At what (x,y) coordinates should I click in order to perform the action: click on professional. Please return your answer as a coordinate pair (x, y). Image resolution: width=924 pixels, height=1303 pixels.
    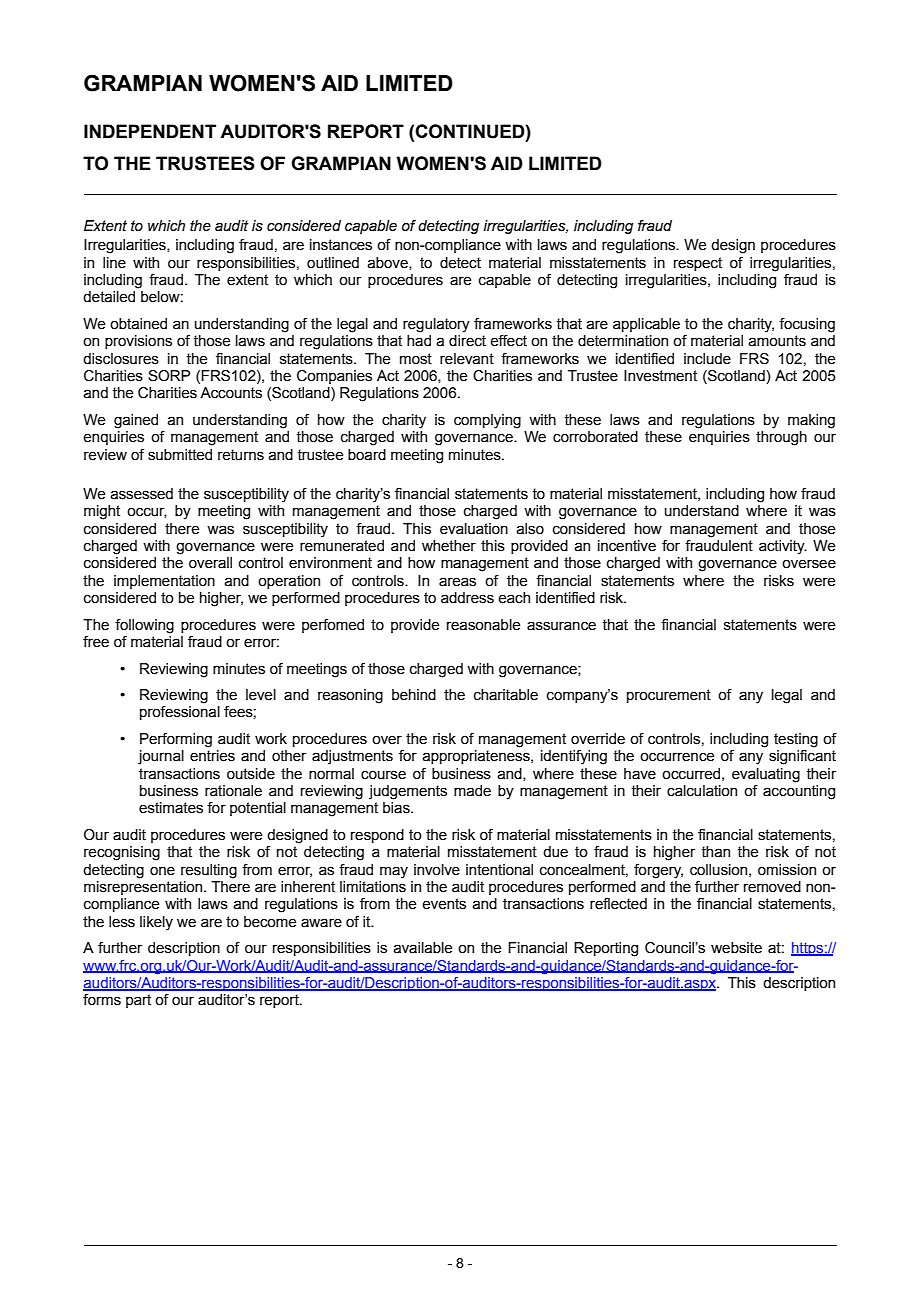
    Looking at the image, I should click on (180, 713).
